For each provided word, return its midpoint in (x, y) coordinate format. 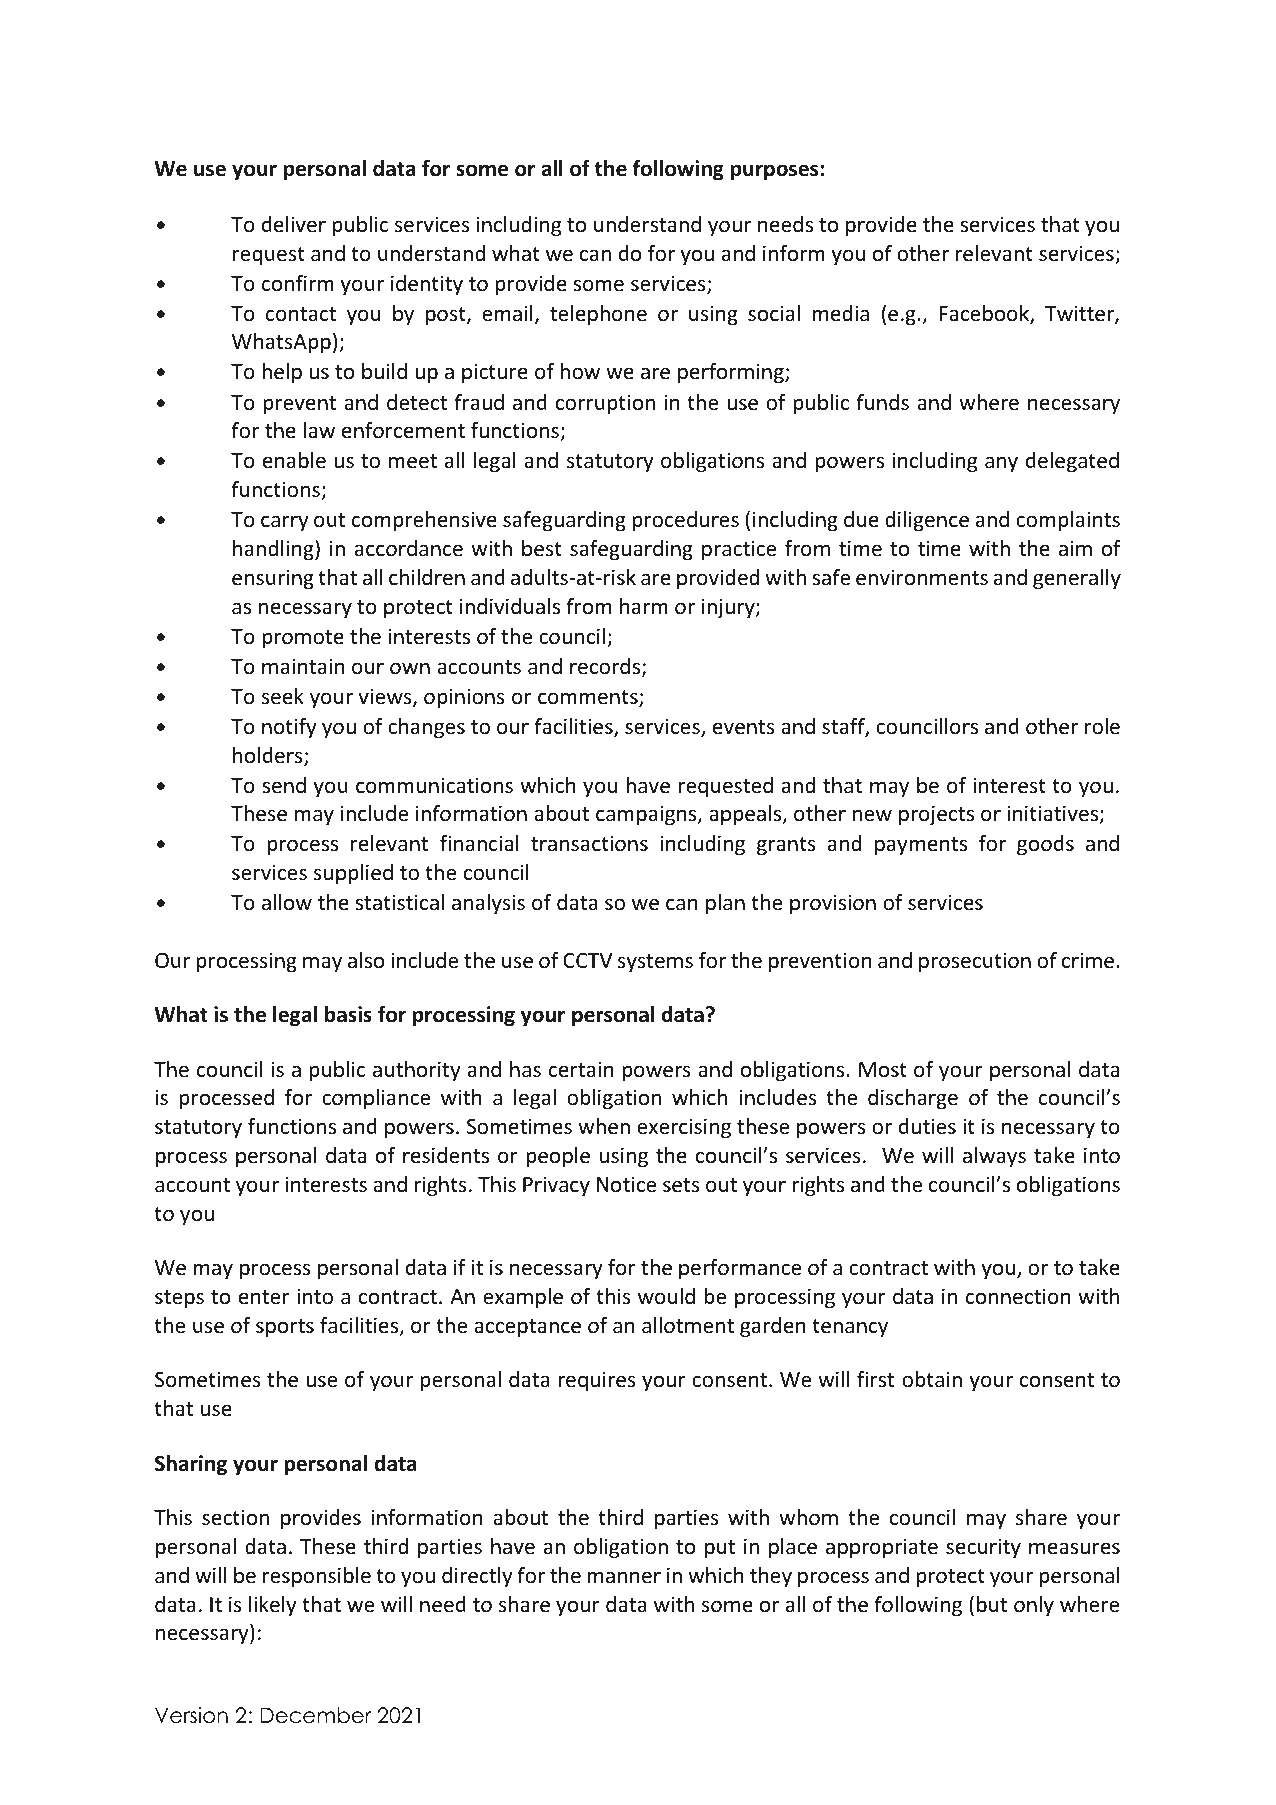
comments (589, 698)
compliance (376, 1099)
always (994, 1157)
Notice (626, 1184)
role (1102, 726)
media (840, 313)
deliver (294, 224)
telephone (598, 315)
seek (283, 696)
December (315, 1715)
